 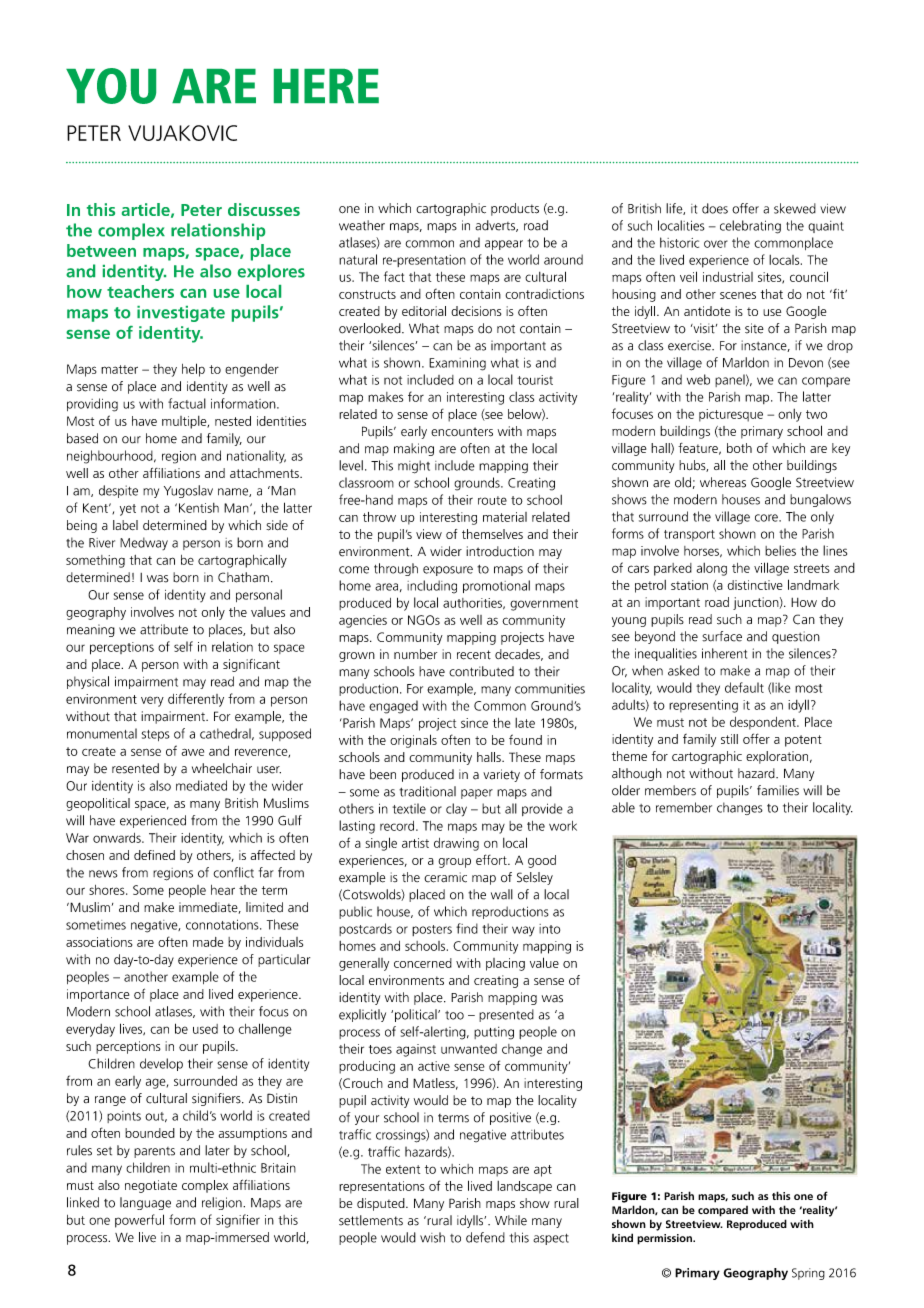 What do you see at coordinates (139, 1221) in the document?
I see `powerful` at bounding box center [139, 1221].
